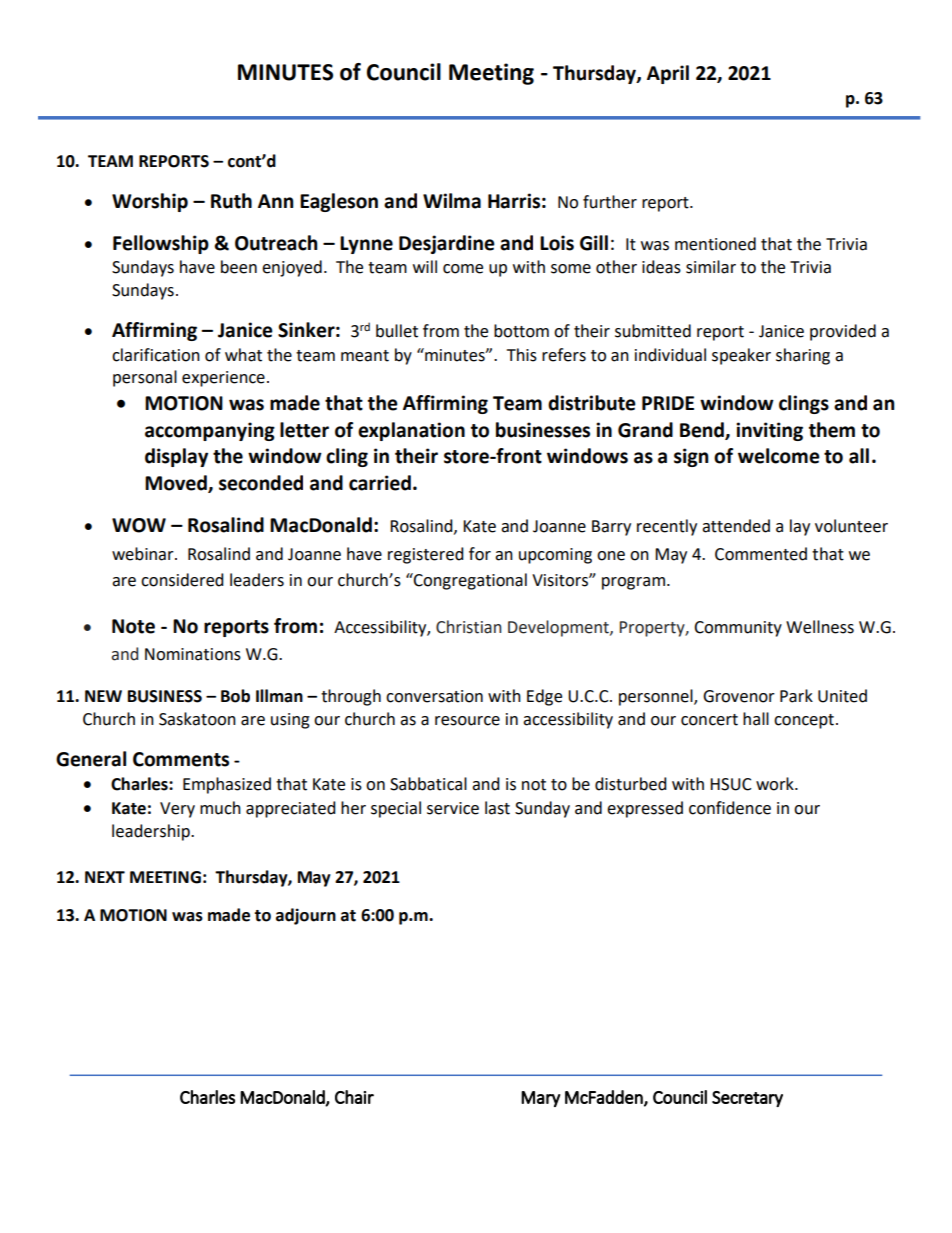 The width and height of the image is (952, 1233). I want to click on service, so click(453, 808).
